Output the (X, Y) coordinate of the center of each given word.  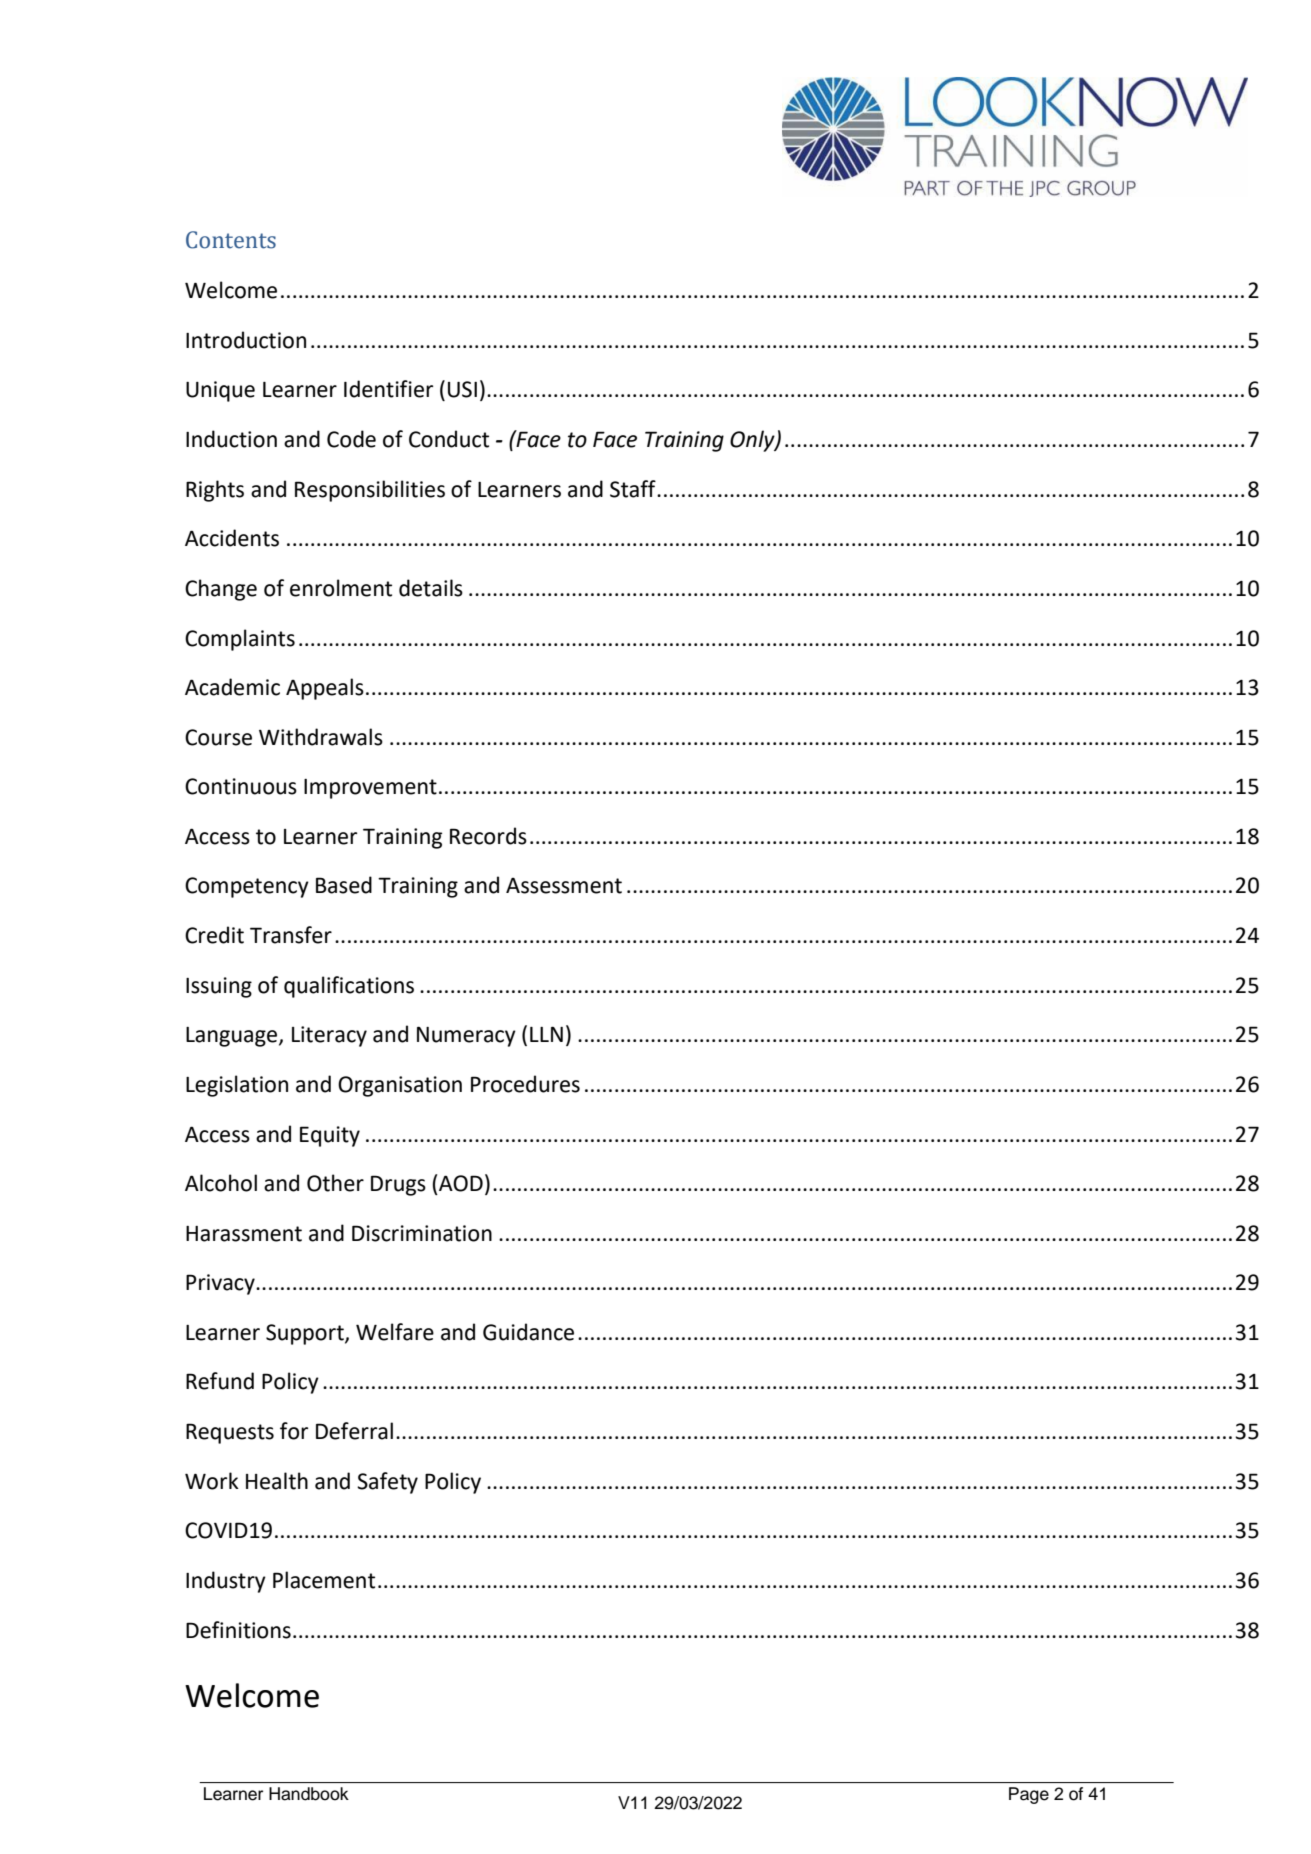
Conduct (449, 439)
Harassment (244, 1234)
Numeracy (466, 1036)
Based (344, 885)
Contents (231, 240)
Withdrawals (321, 737)
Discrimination (422, 1233)
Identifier (388, 389)
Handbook (309, 1794)
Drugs (398, 1185)
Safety (387, 1483)
